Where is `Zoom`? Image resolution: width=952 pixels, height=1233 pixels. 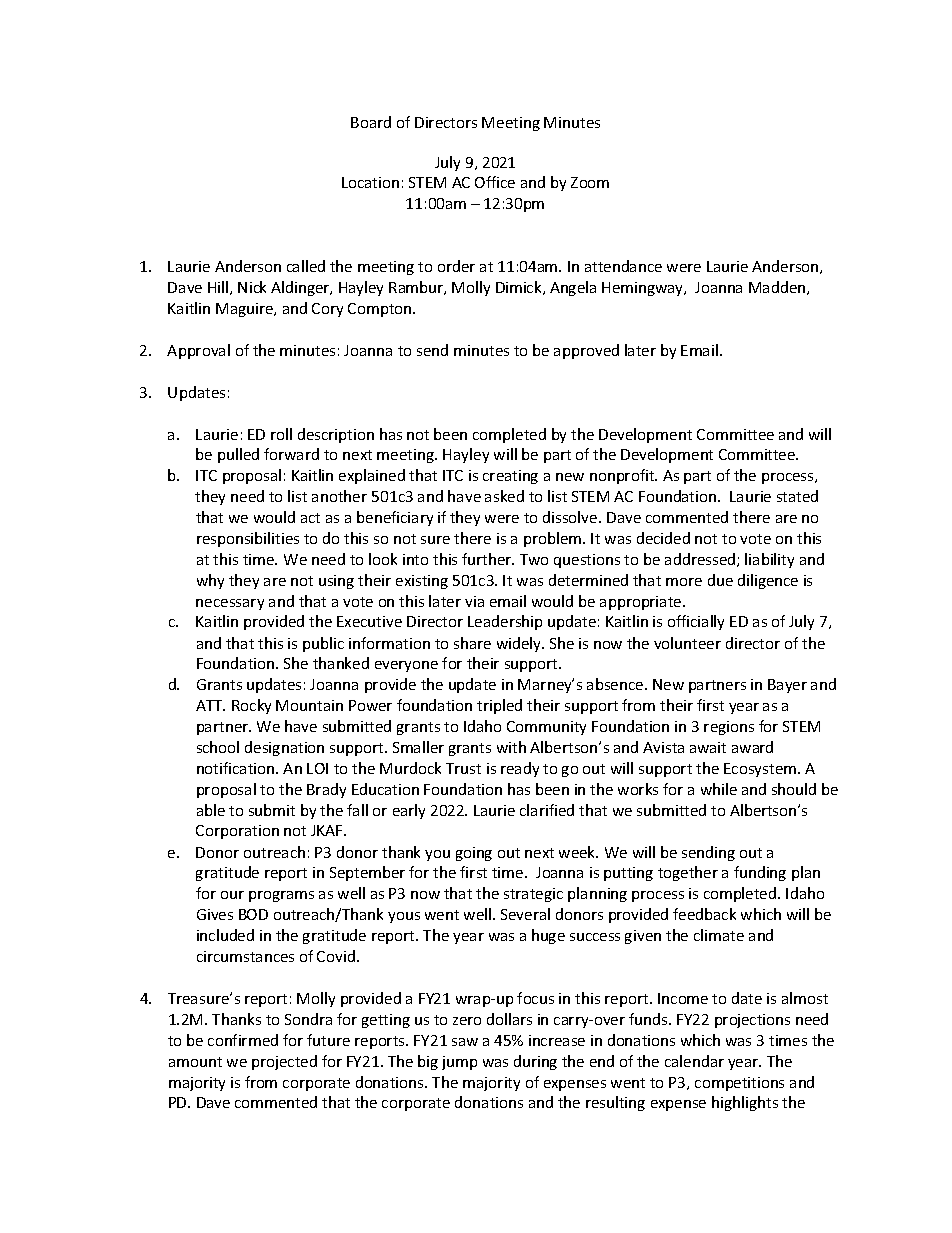
Zoom is located at coordinates (590, 182).
